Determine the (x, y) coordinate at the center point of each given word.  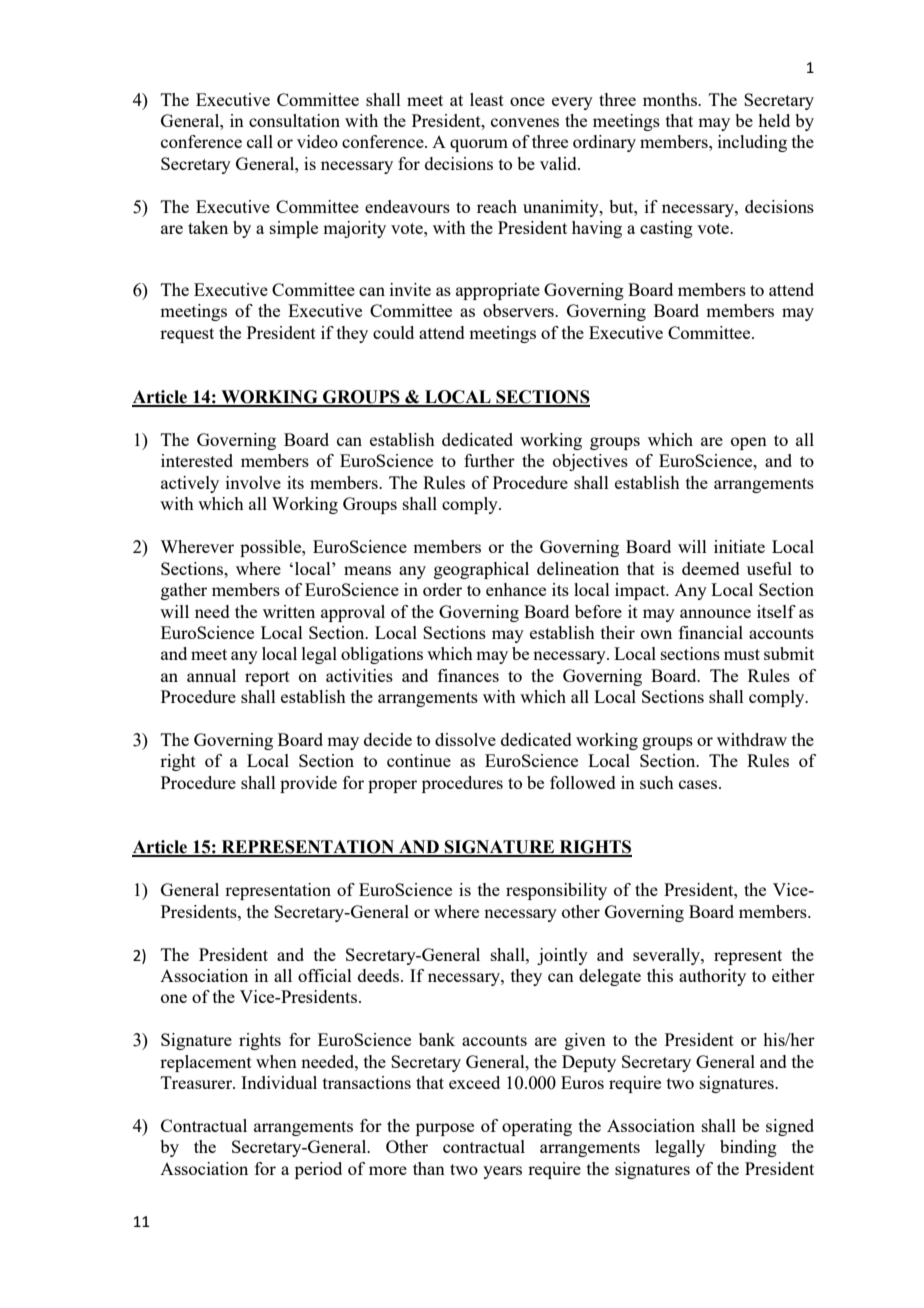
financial (711, 632)
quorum (479, 145)
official (325, 975)
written (289, 611)
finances (468, 675)
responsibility (556, 891)
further (489, 460)
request (187, 335)
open (749, 443)
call (260, 141)
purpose (445, 1129)
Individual (279, 1082)
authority (712, 977)
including (752, 143)
